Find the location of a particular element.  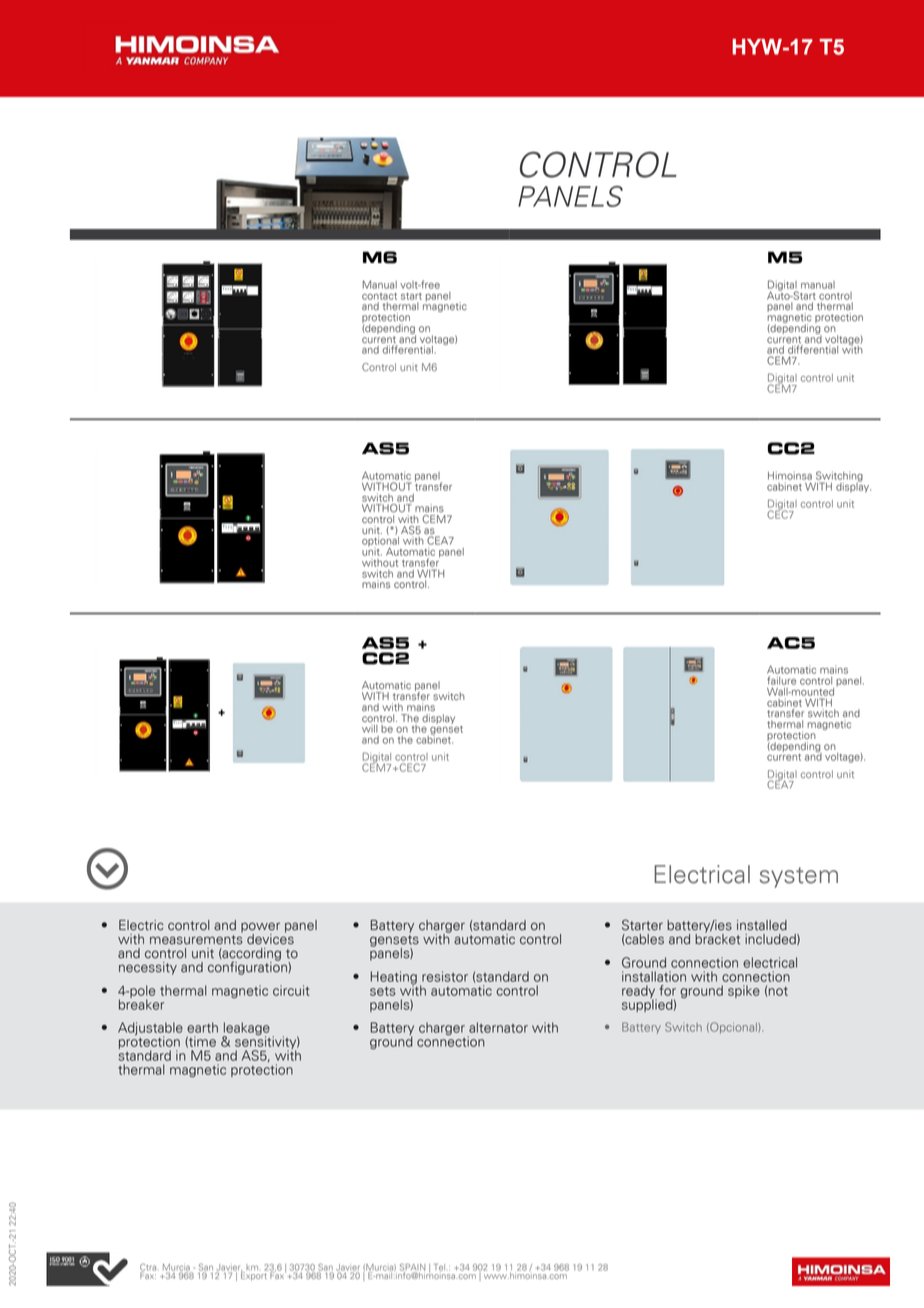

contact is located at coordinates (379, 296).
